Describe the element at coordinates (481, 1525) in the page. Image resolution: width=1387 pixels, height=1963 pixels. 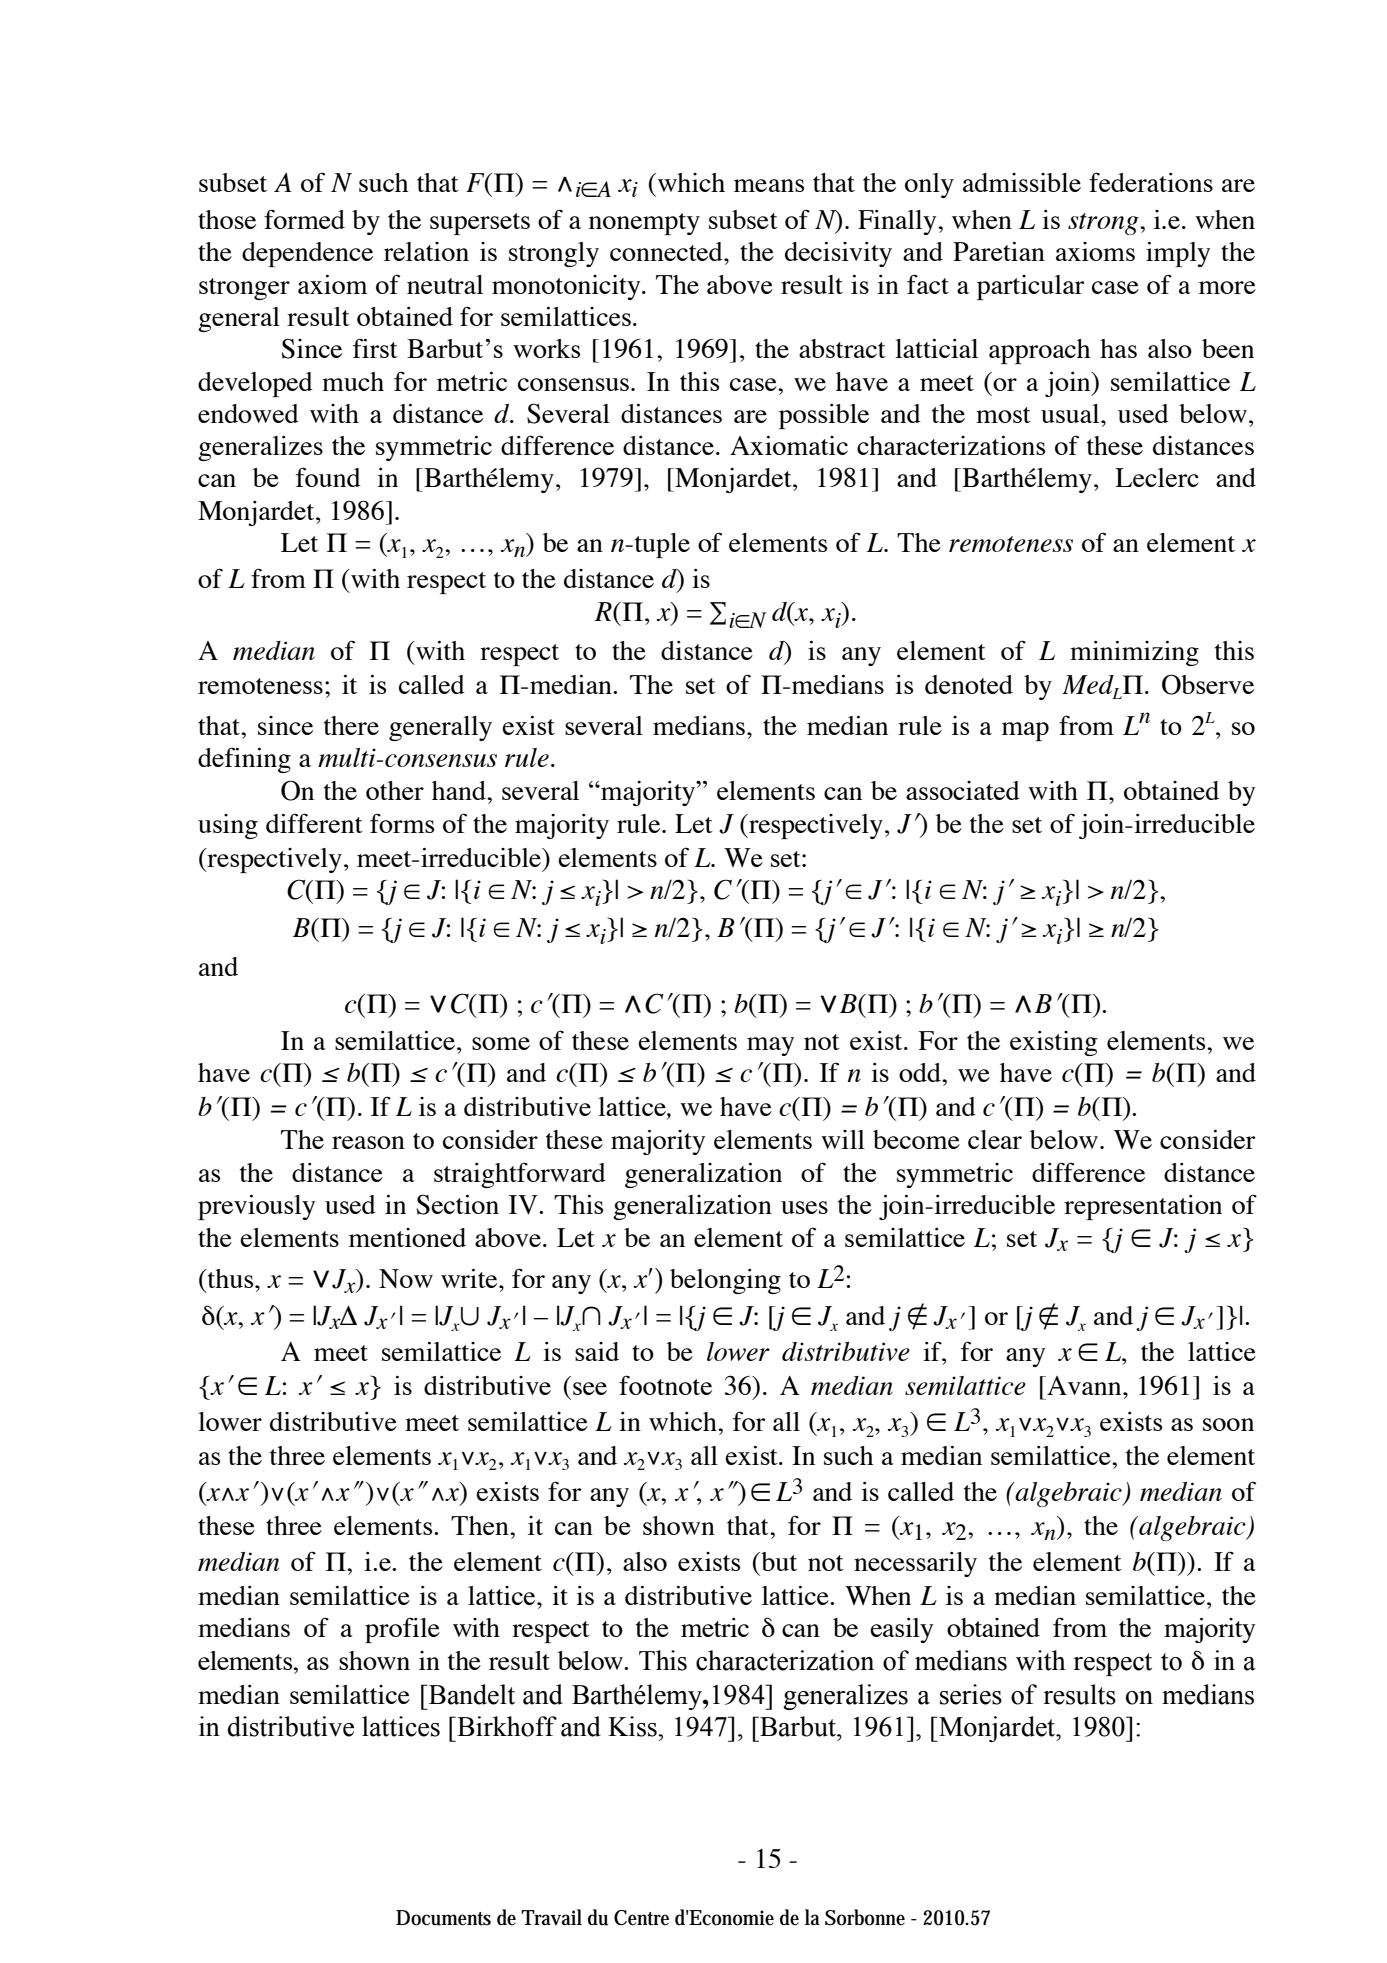
I see `Then` at that location.
